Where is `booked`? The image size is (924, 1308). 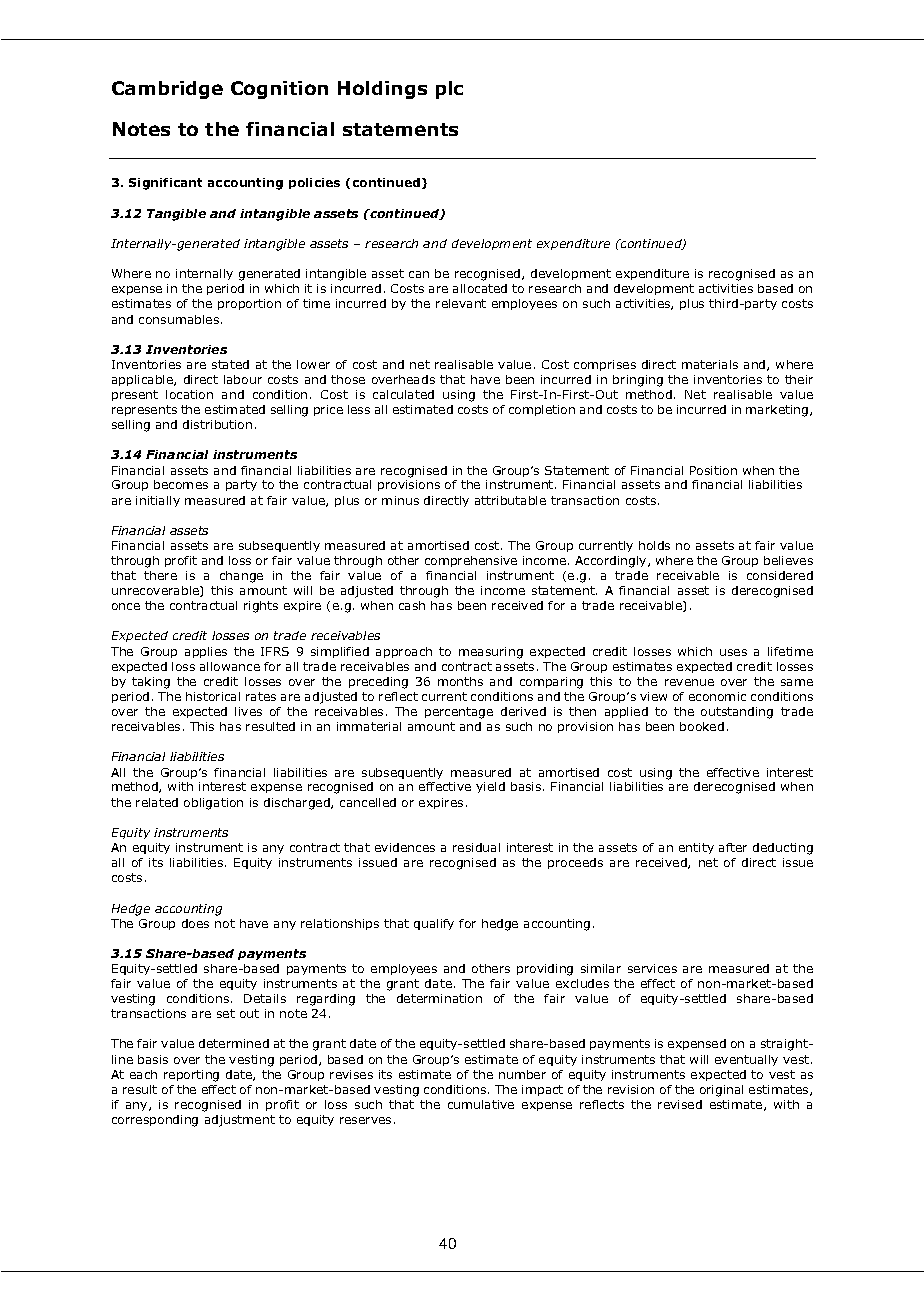 booked is located at coordinates (702, 726).
